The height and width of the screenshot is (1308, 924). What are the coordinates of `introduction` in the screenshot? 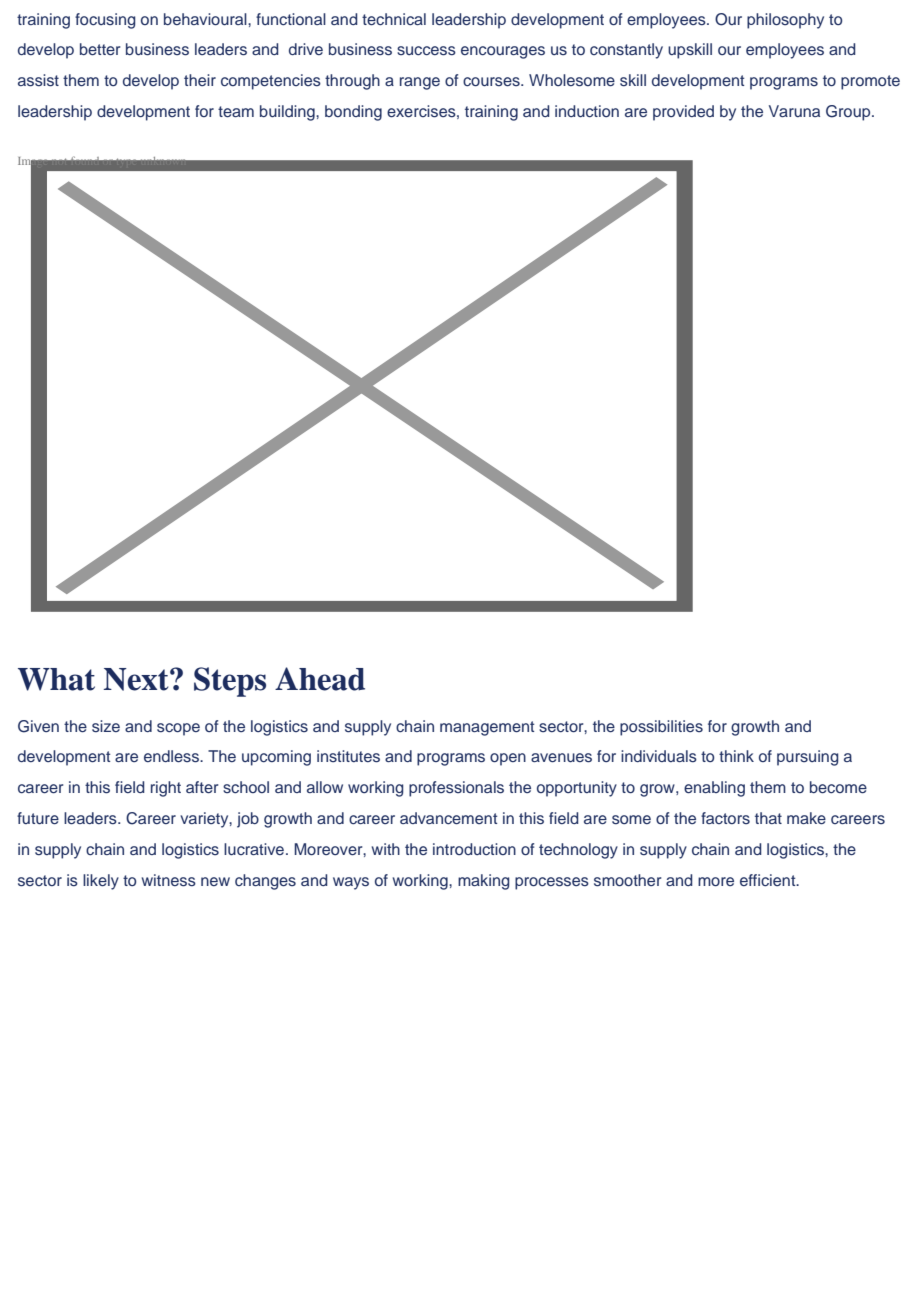 It's located at (474, 849).
